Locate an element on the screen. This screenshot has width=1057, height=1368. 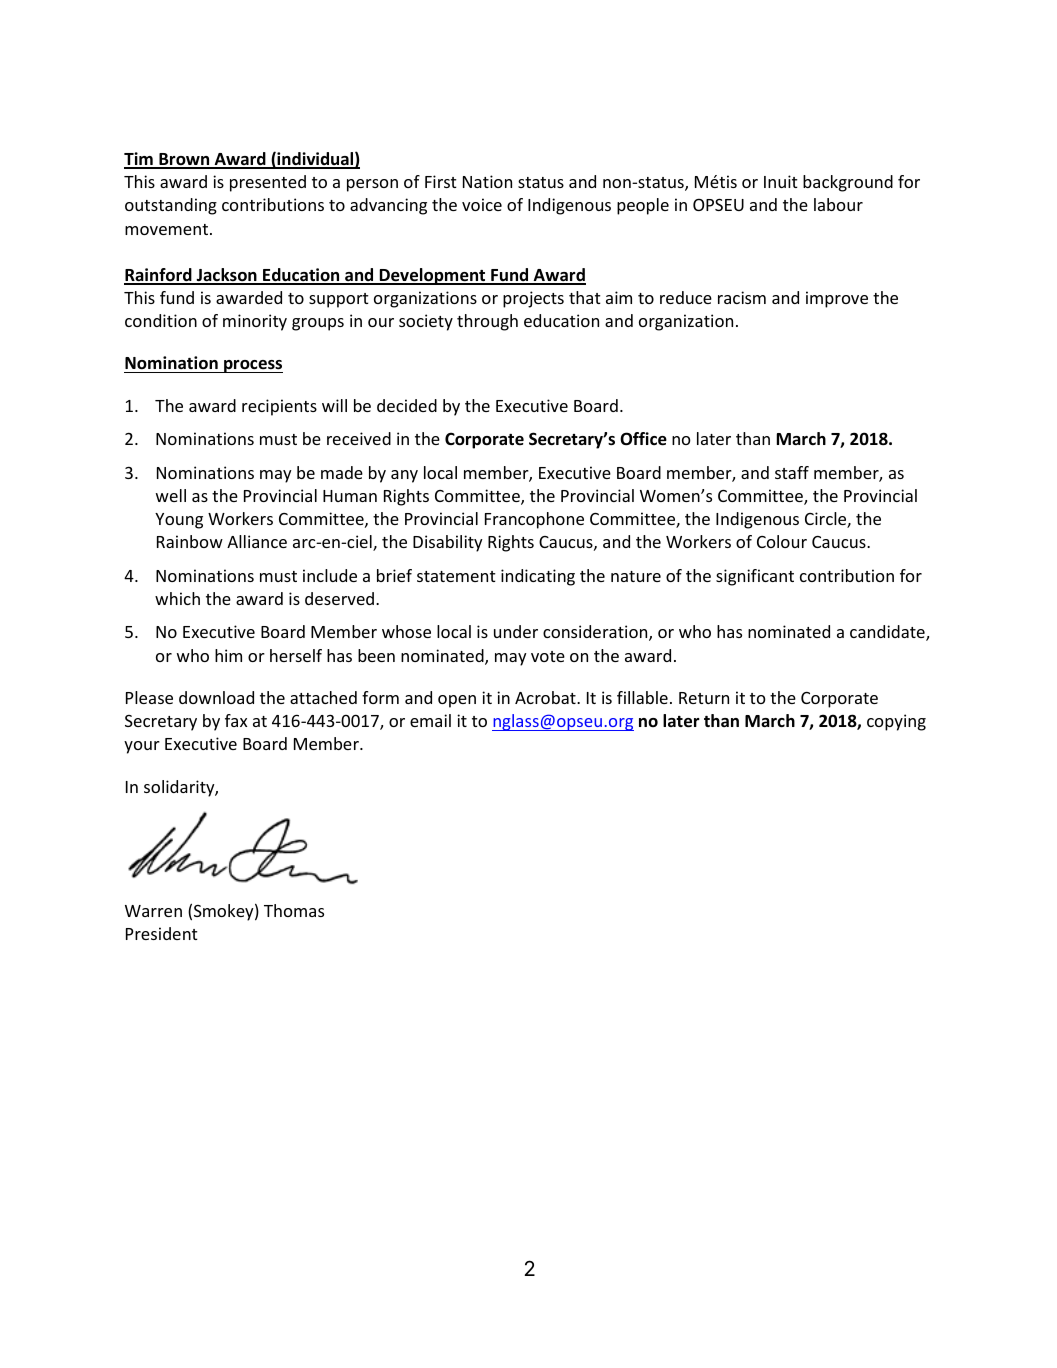
Thomas is located at coordinates (294, 910).
